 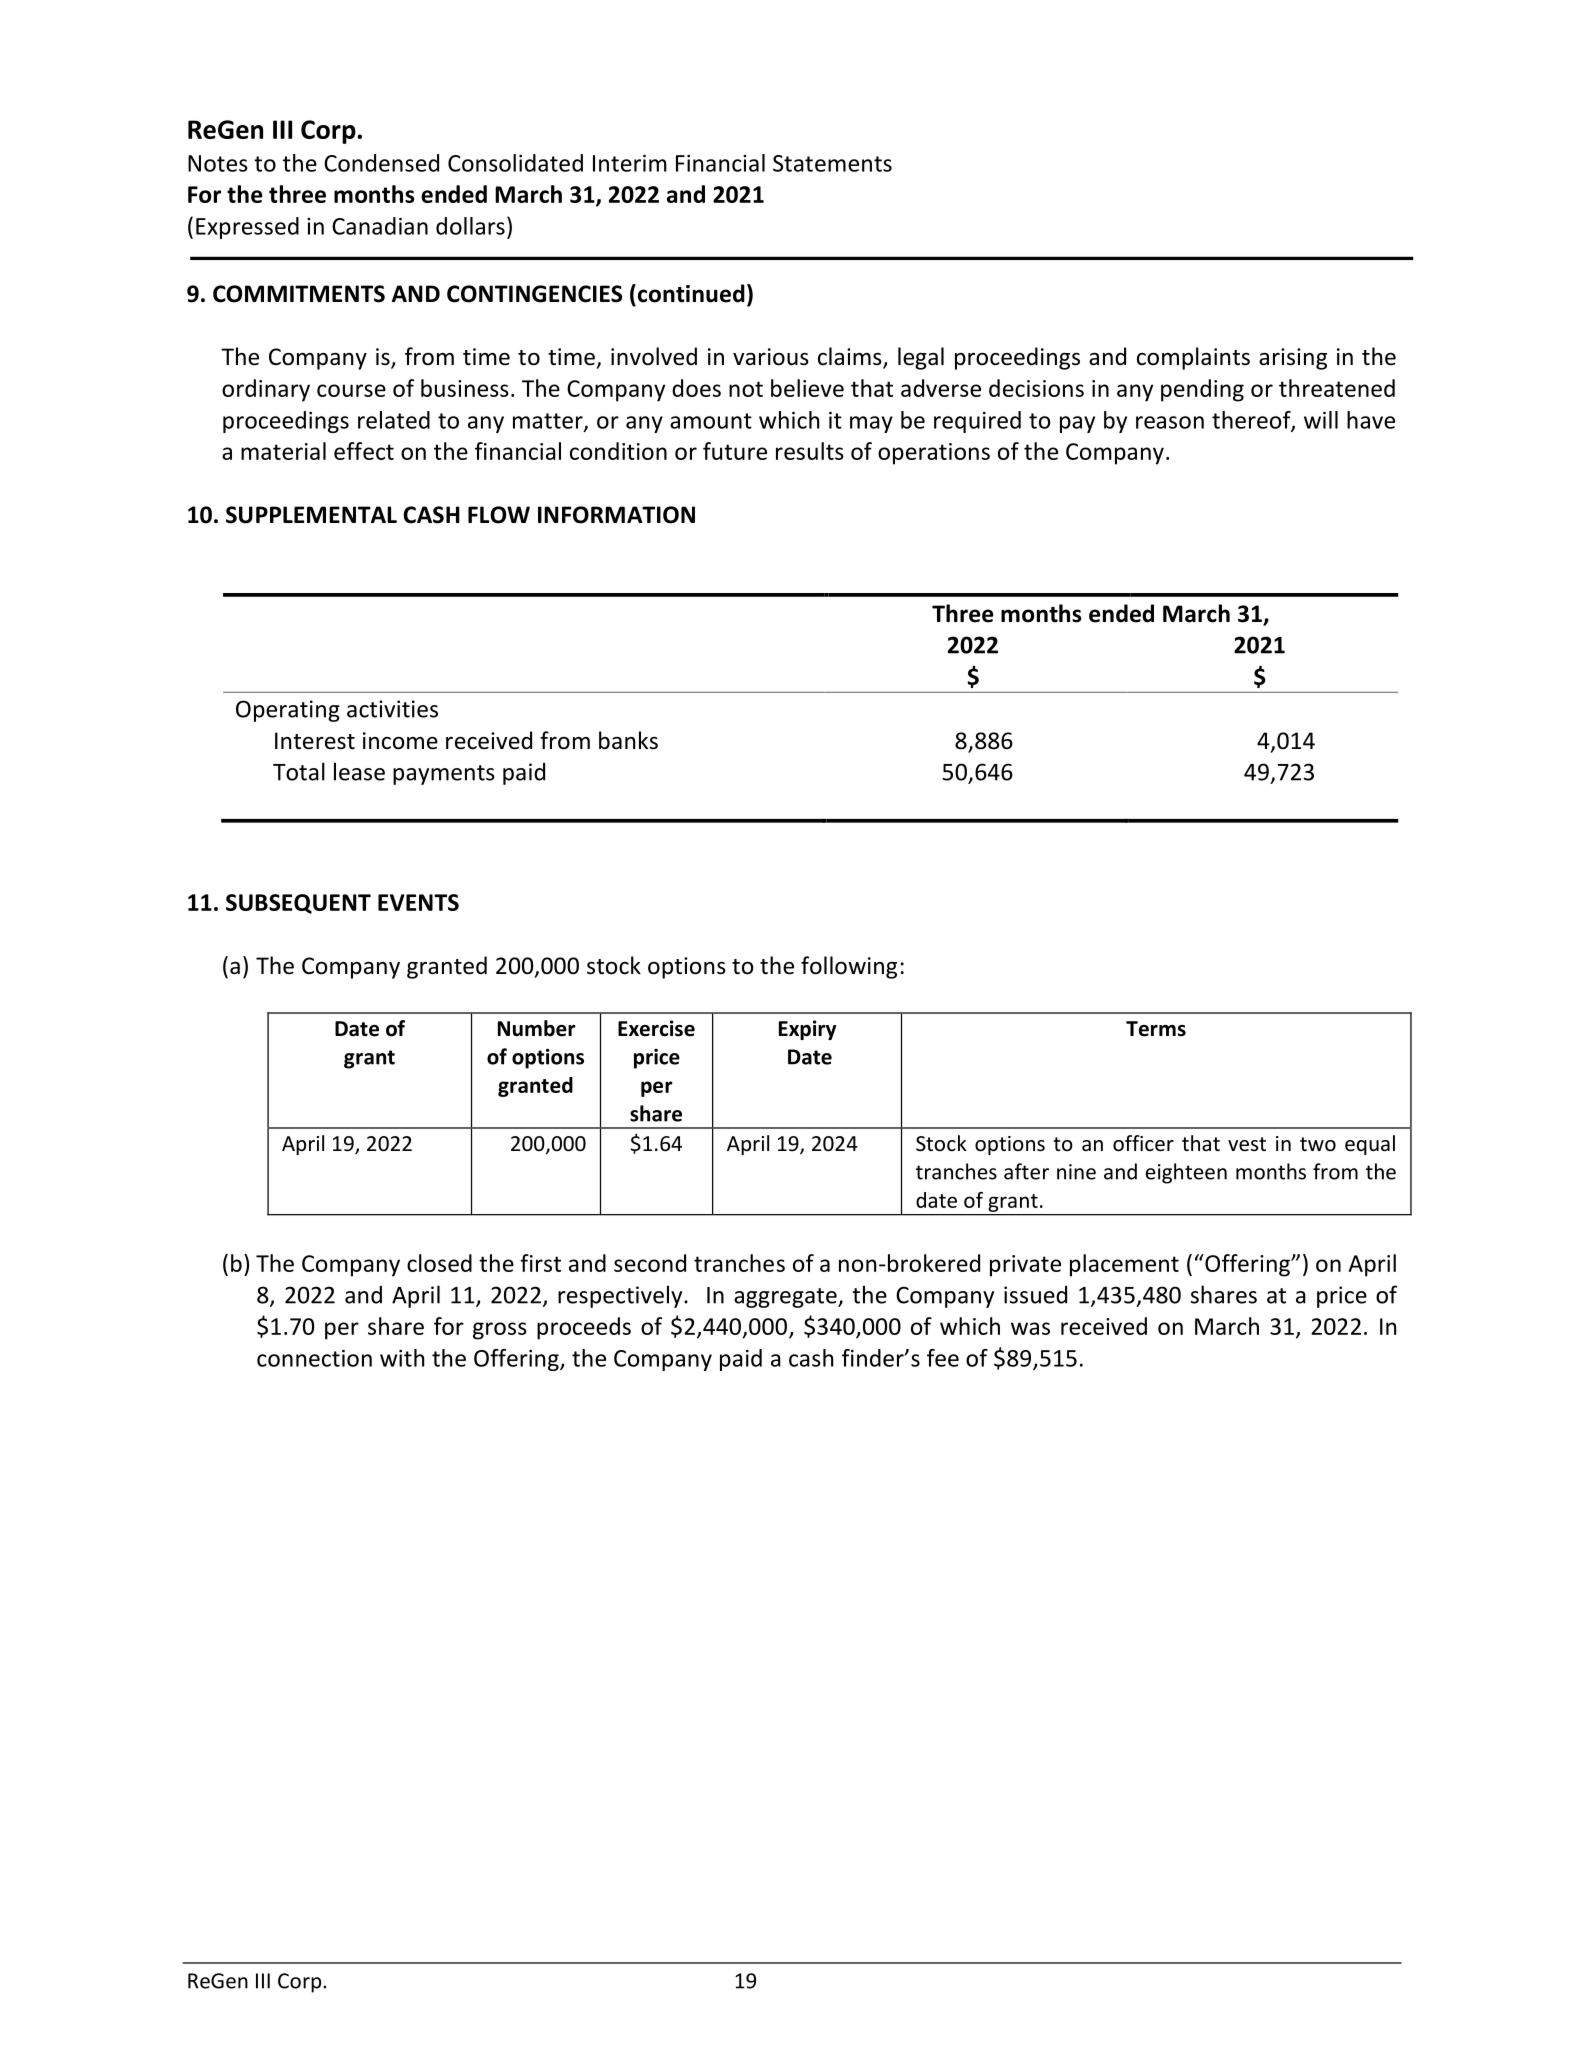 I want to click on complaints, so click(x=1193, y=358).
